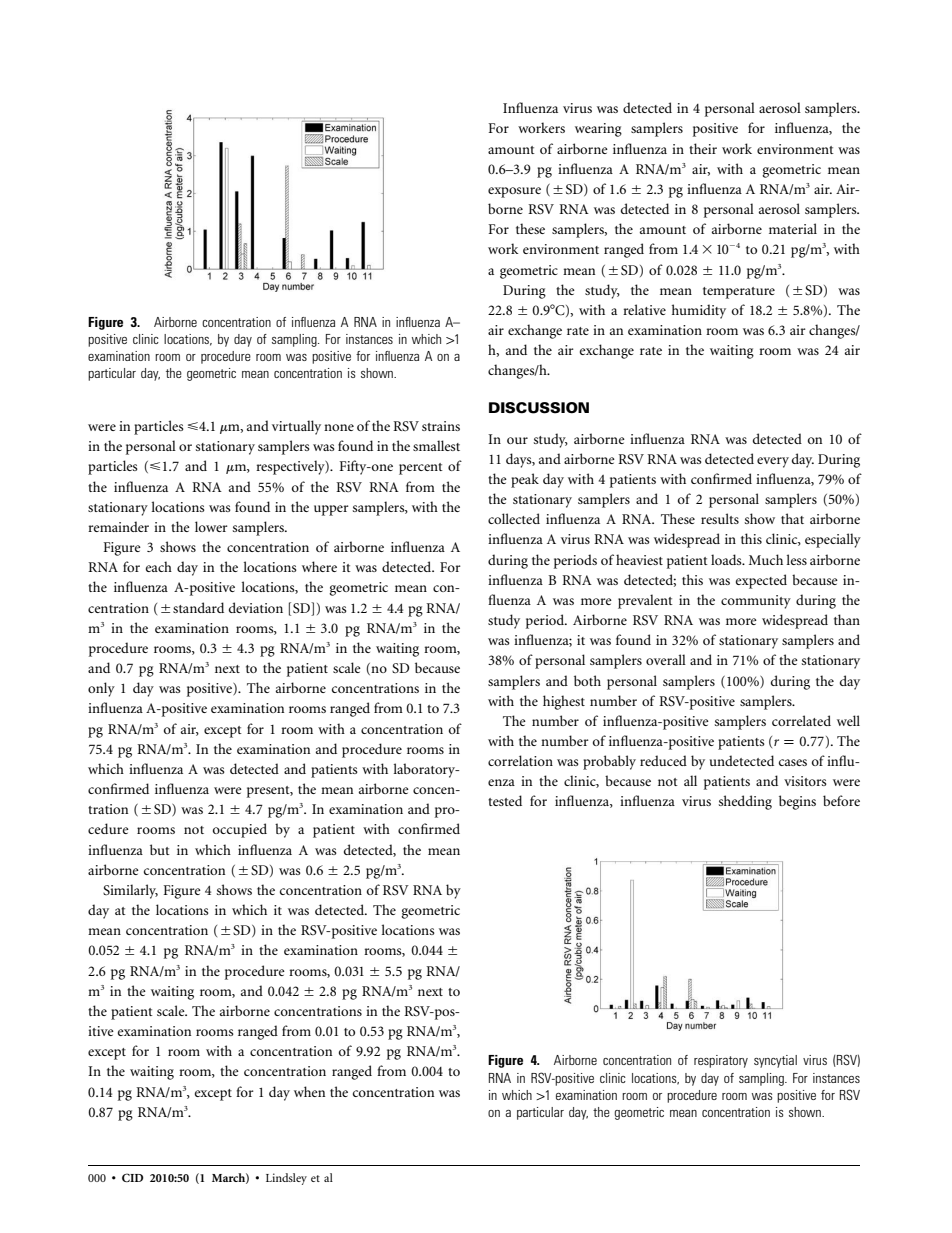 The image size is (952, 1233). I want to click on syncytial, so click(775, 1061).
